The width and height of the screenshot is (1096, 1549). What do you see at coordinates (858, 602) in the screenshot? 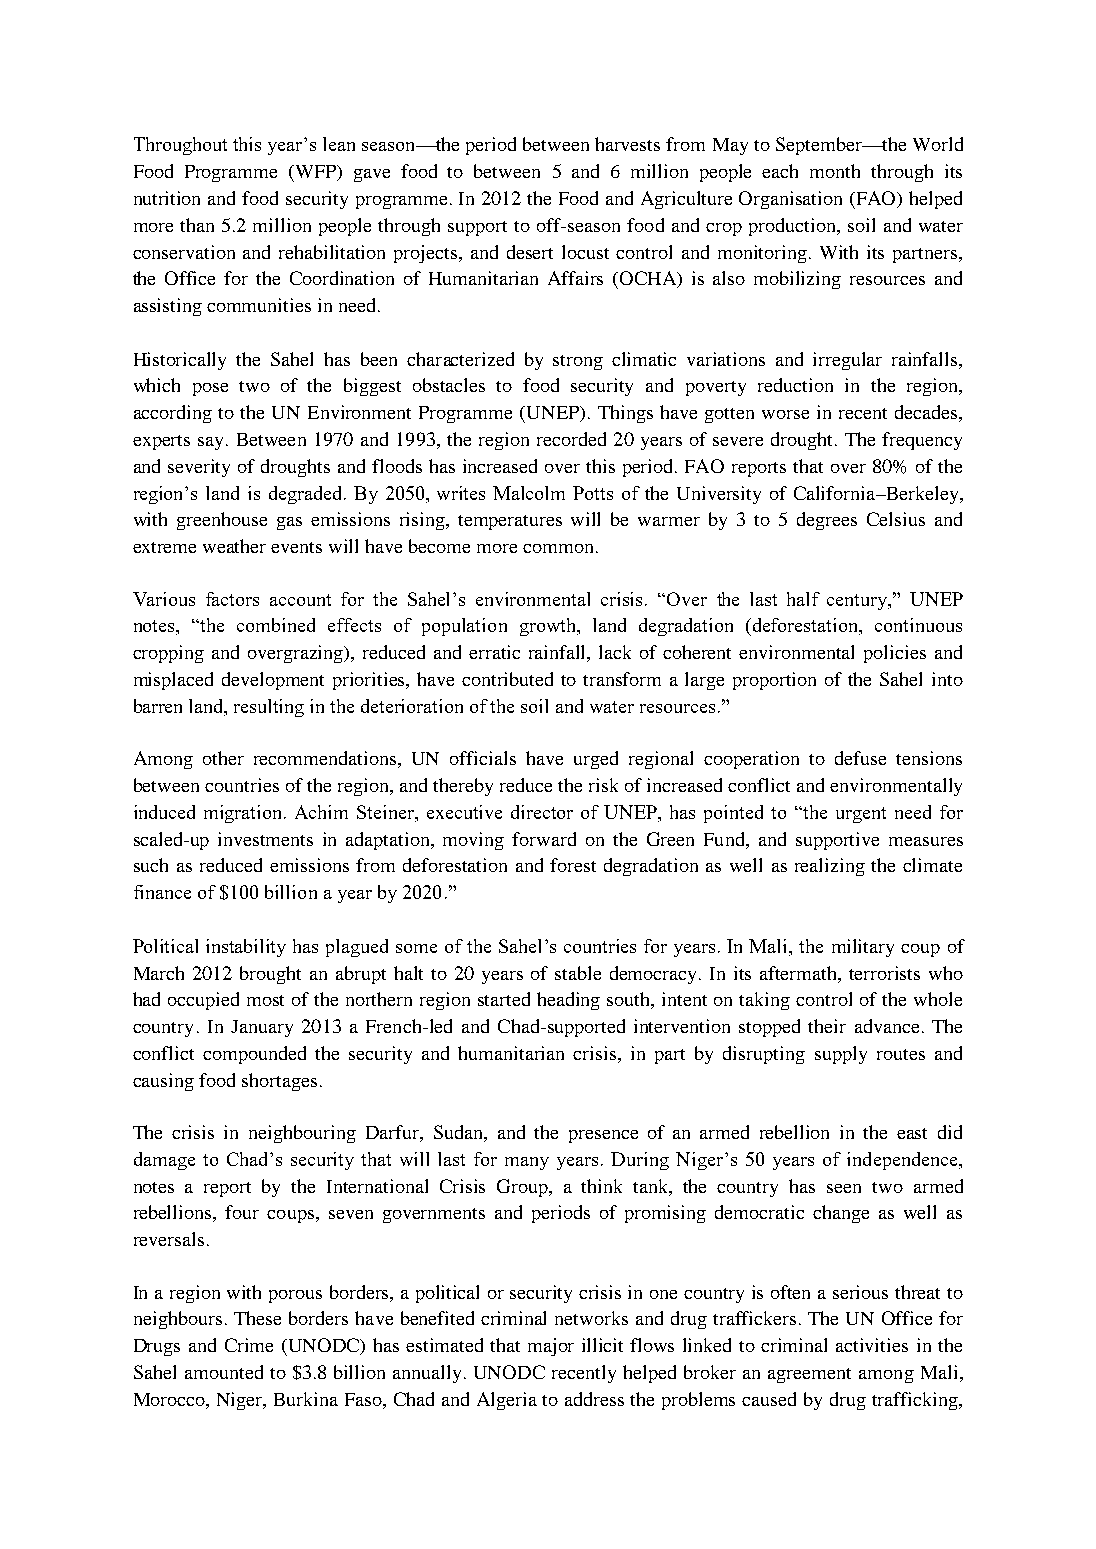
I see `century` at bounding box center [858, 602].
